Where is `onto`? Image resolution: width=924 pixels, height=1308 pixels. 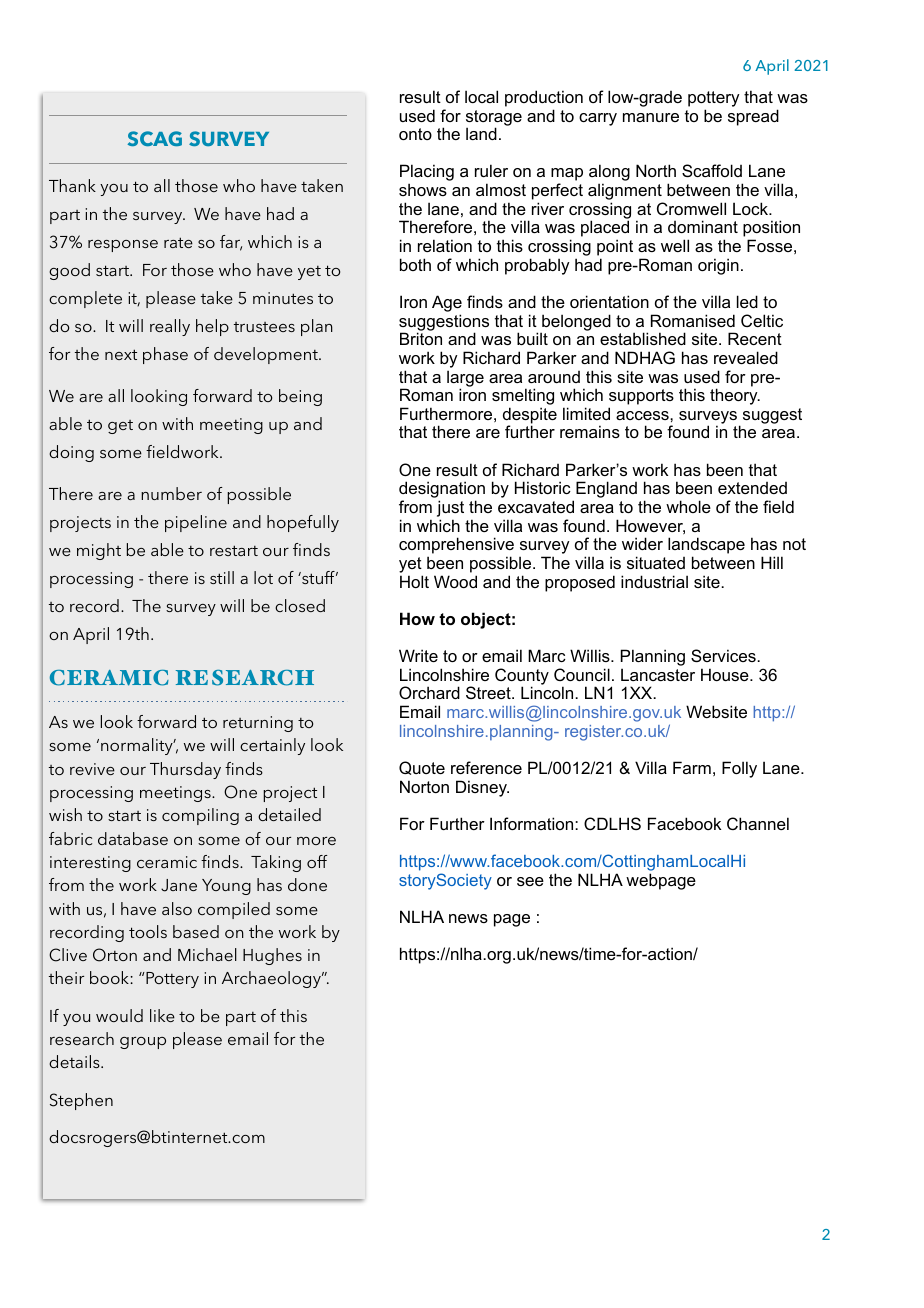
onto is located at coordinates (415, 134).
